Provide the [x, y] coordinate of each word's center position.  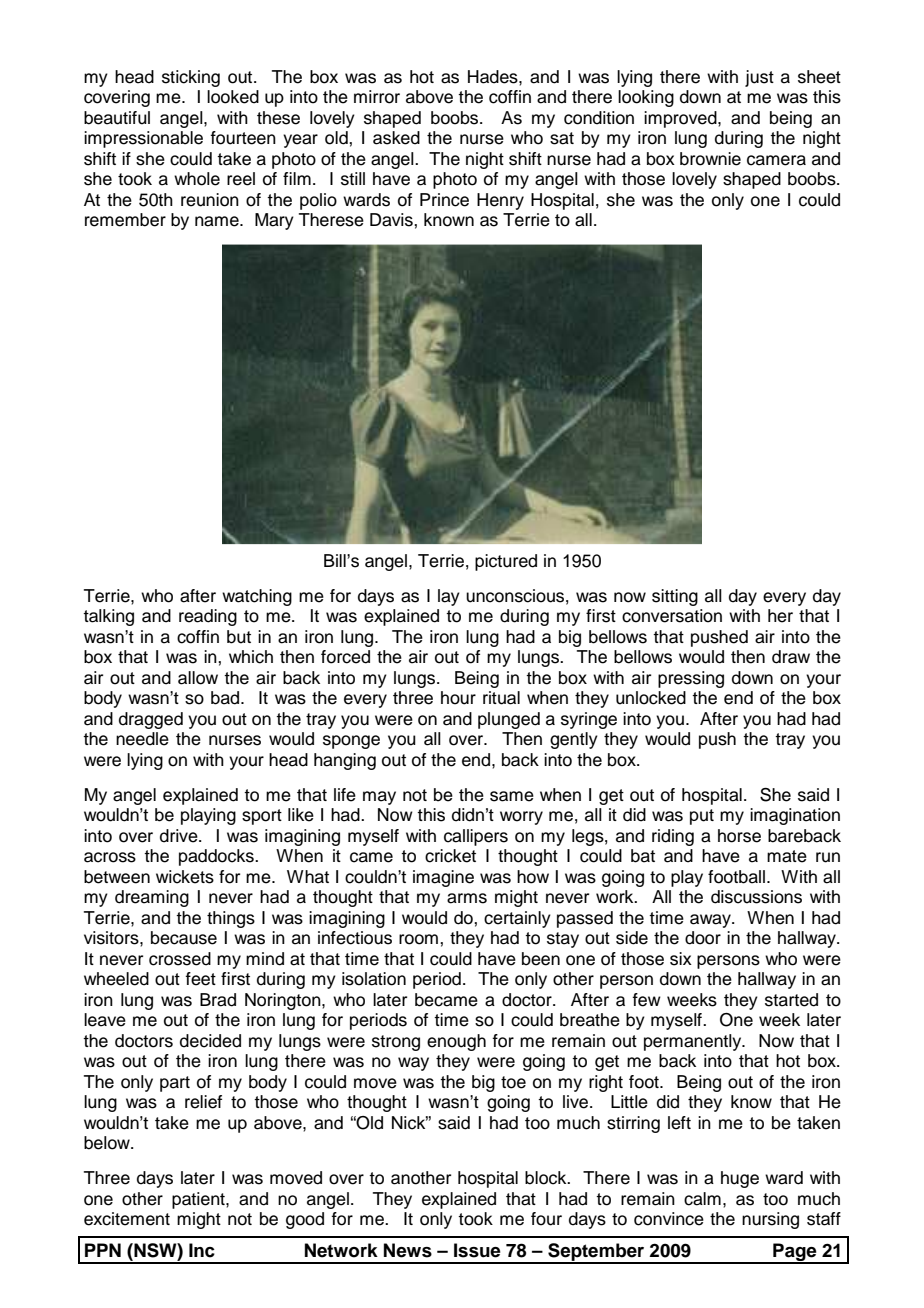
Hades [494, 77]
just [759, 78]
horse [739, 836]
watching [257, 597]
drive [180, 836]
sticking [191, 78]
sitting [675, 597]
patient [199, 1200]
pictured [506, 562]
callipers [476, 837]
